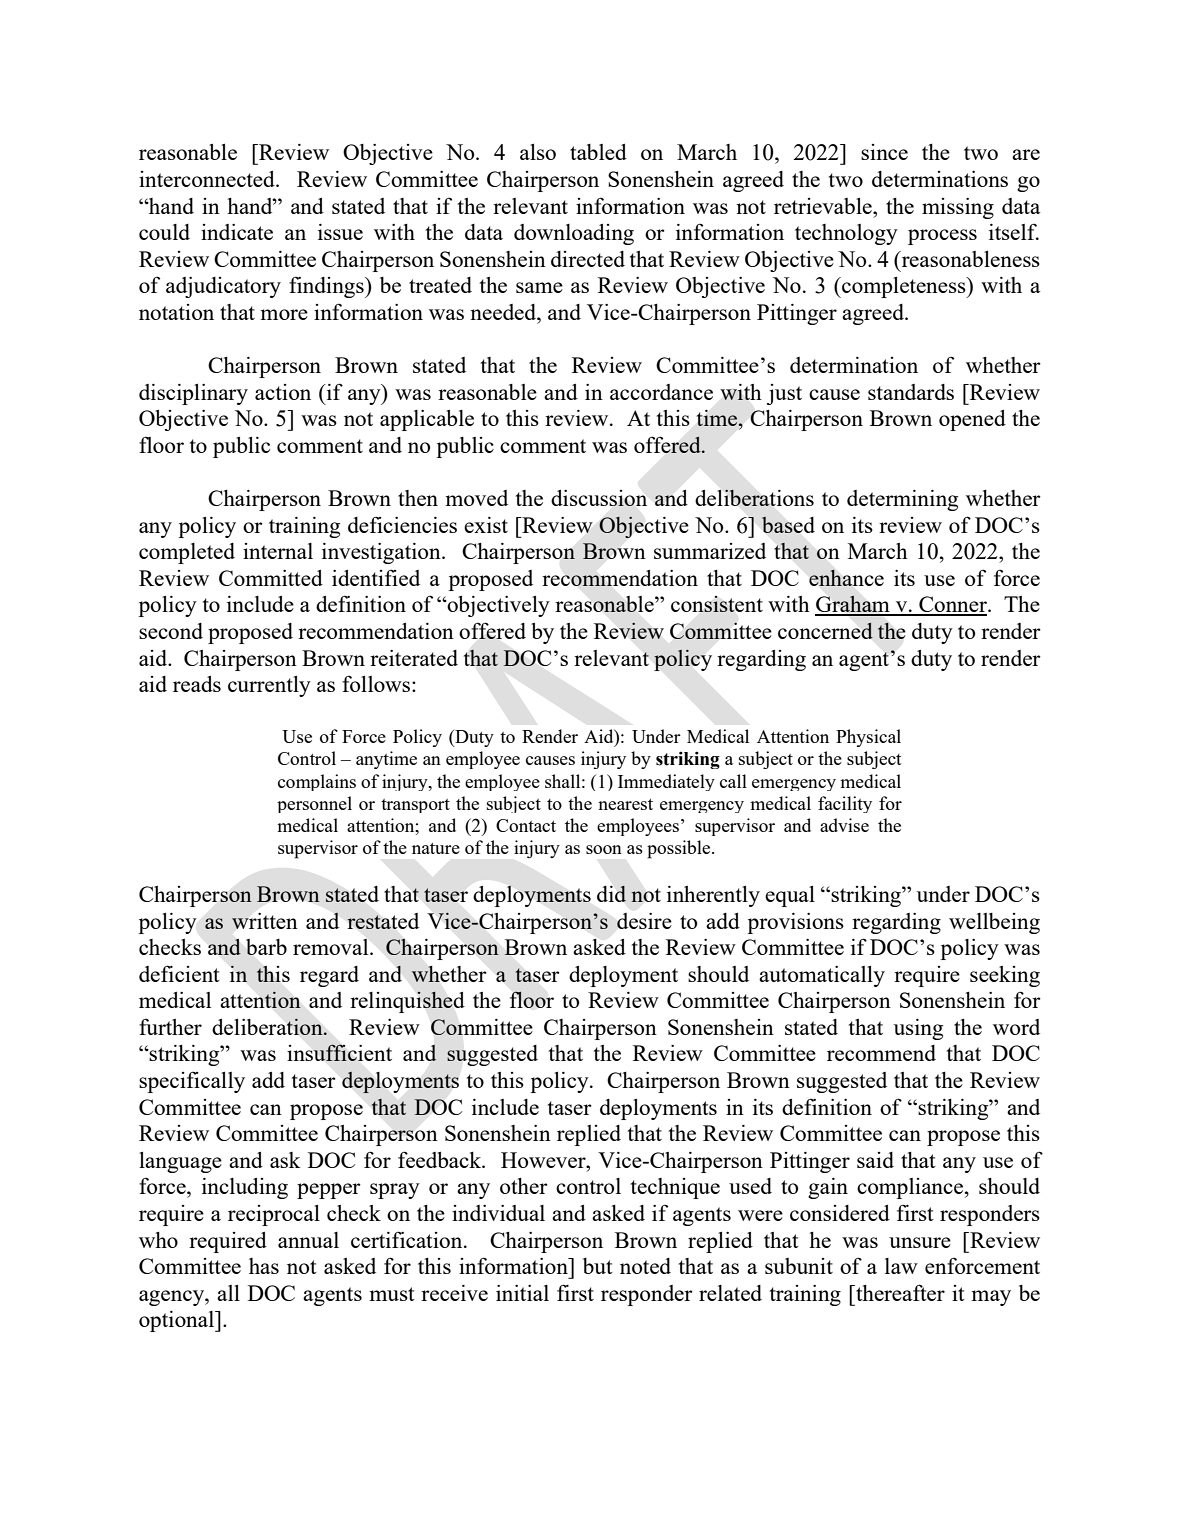 The image size is (1179, 1526). I want to click on enhance, so click(846, 577).
